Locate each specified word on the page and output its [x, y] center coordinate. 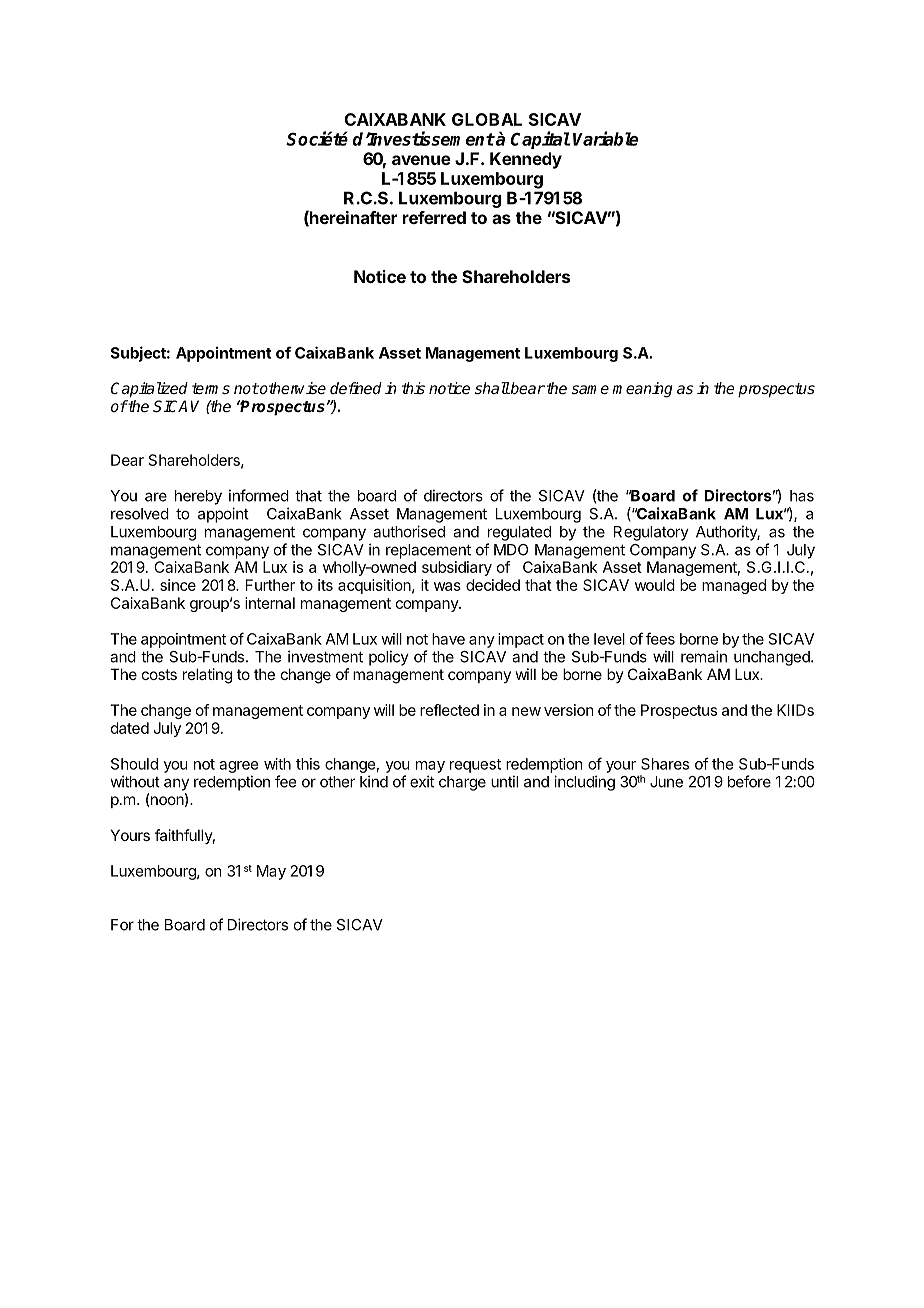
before [749, 781]
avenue [421, 160]
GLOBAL [487, 119]
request [475, 766]
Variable [605, 138]
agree [238, 767]
